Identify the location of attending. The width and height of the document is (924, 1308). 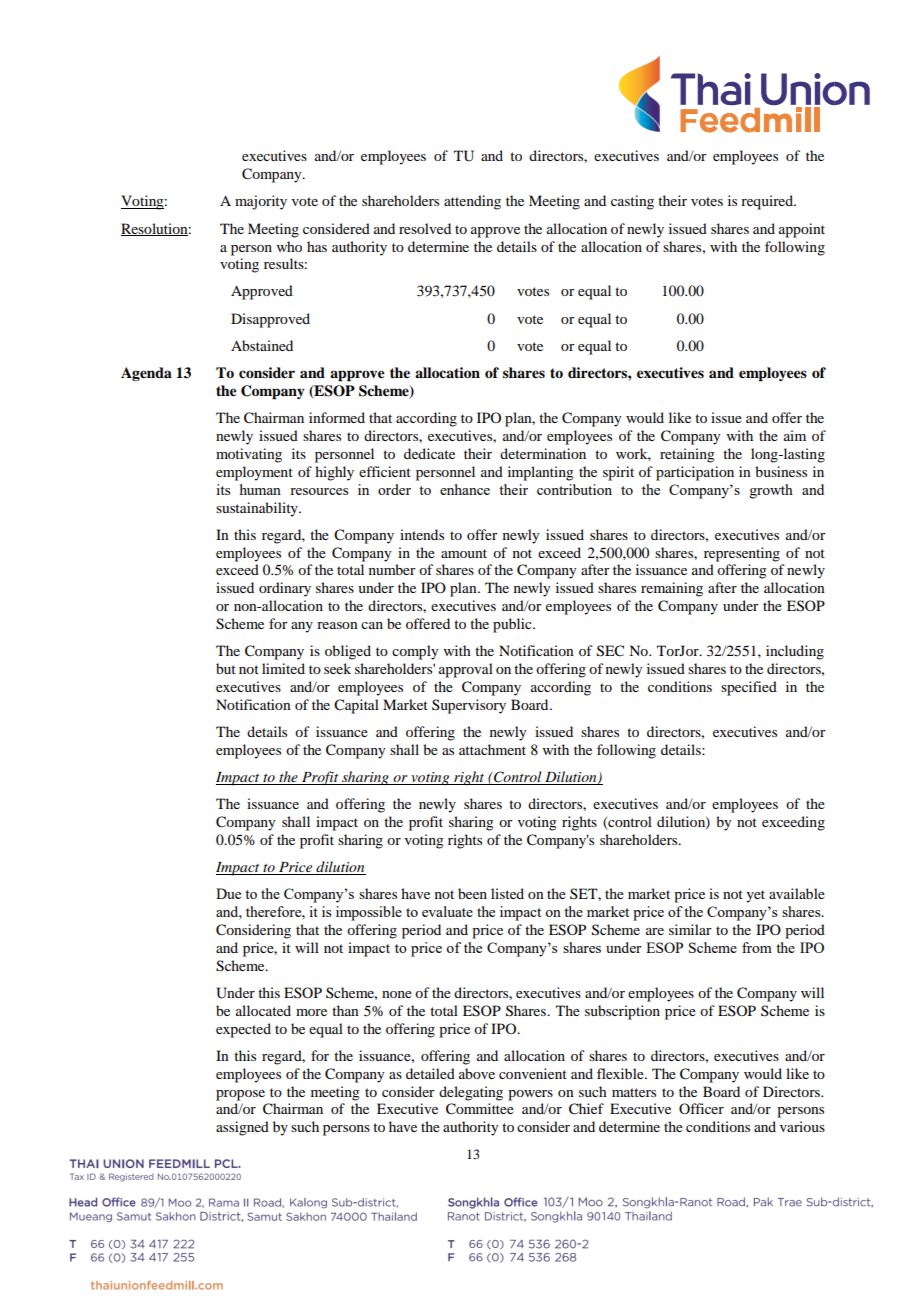
(472, 202).
